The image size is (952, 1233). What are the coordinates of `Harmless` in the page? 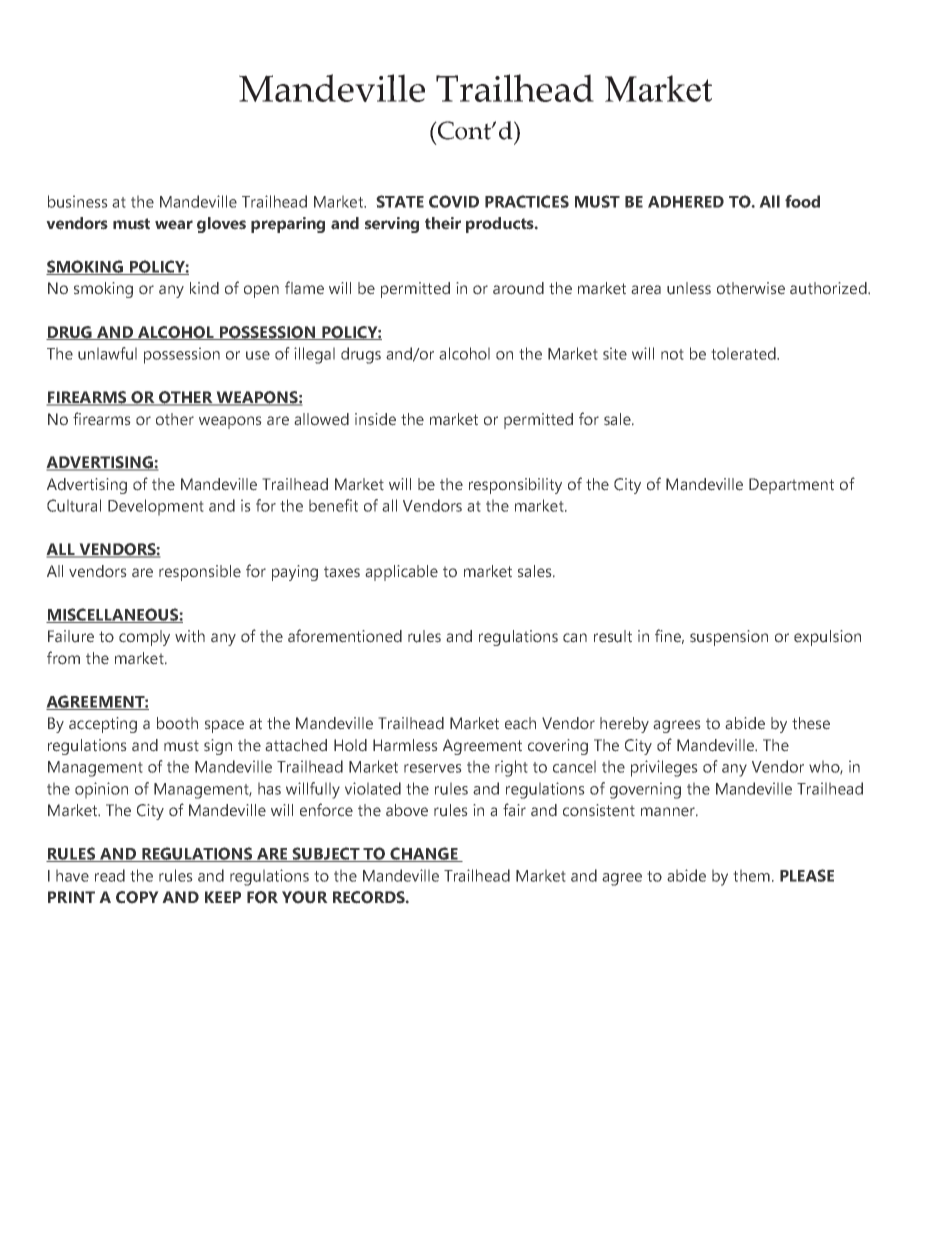 It's located at (405, 745).
